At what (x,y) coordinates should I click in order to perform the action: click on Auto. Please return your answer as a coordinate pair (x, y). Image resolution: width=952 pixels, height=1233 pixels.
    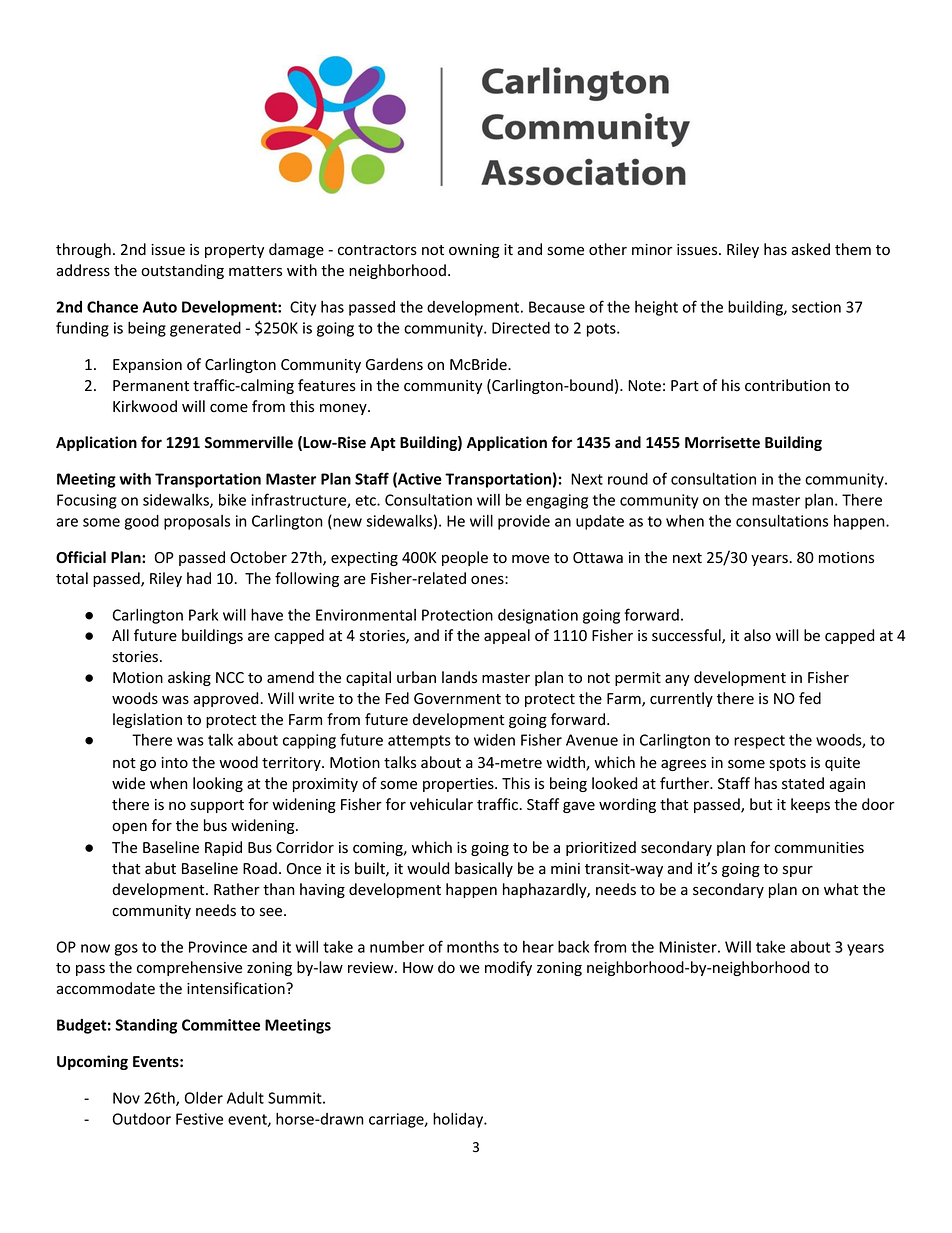
    Looking at the image, I should click on (160, 307).
